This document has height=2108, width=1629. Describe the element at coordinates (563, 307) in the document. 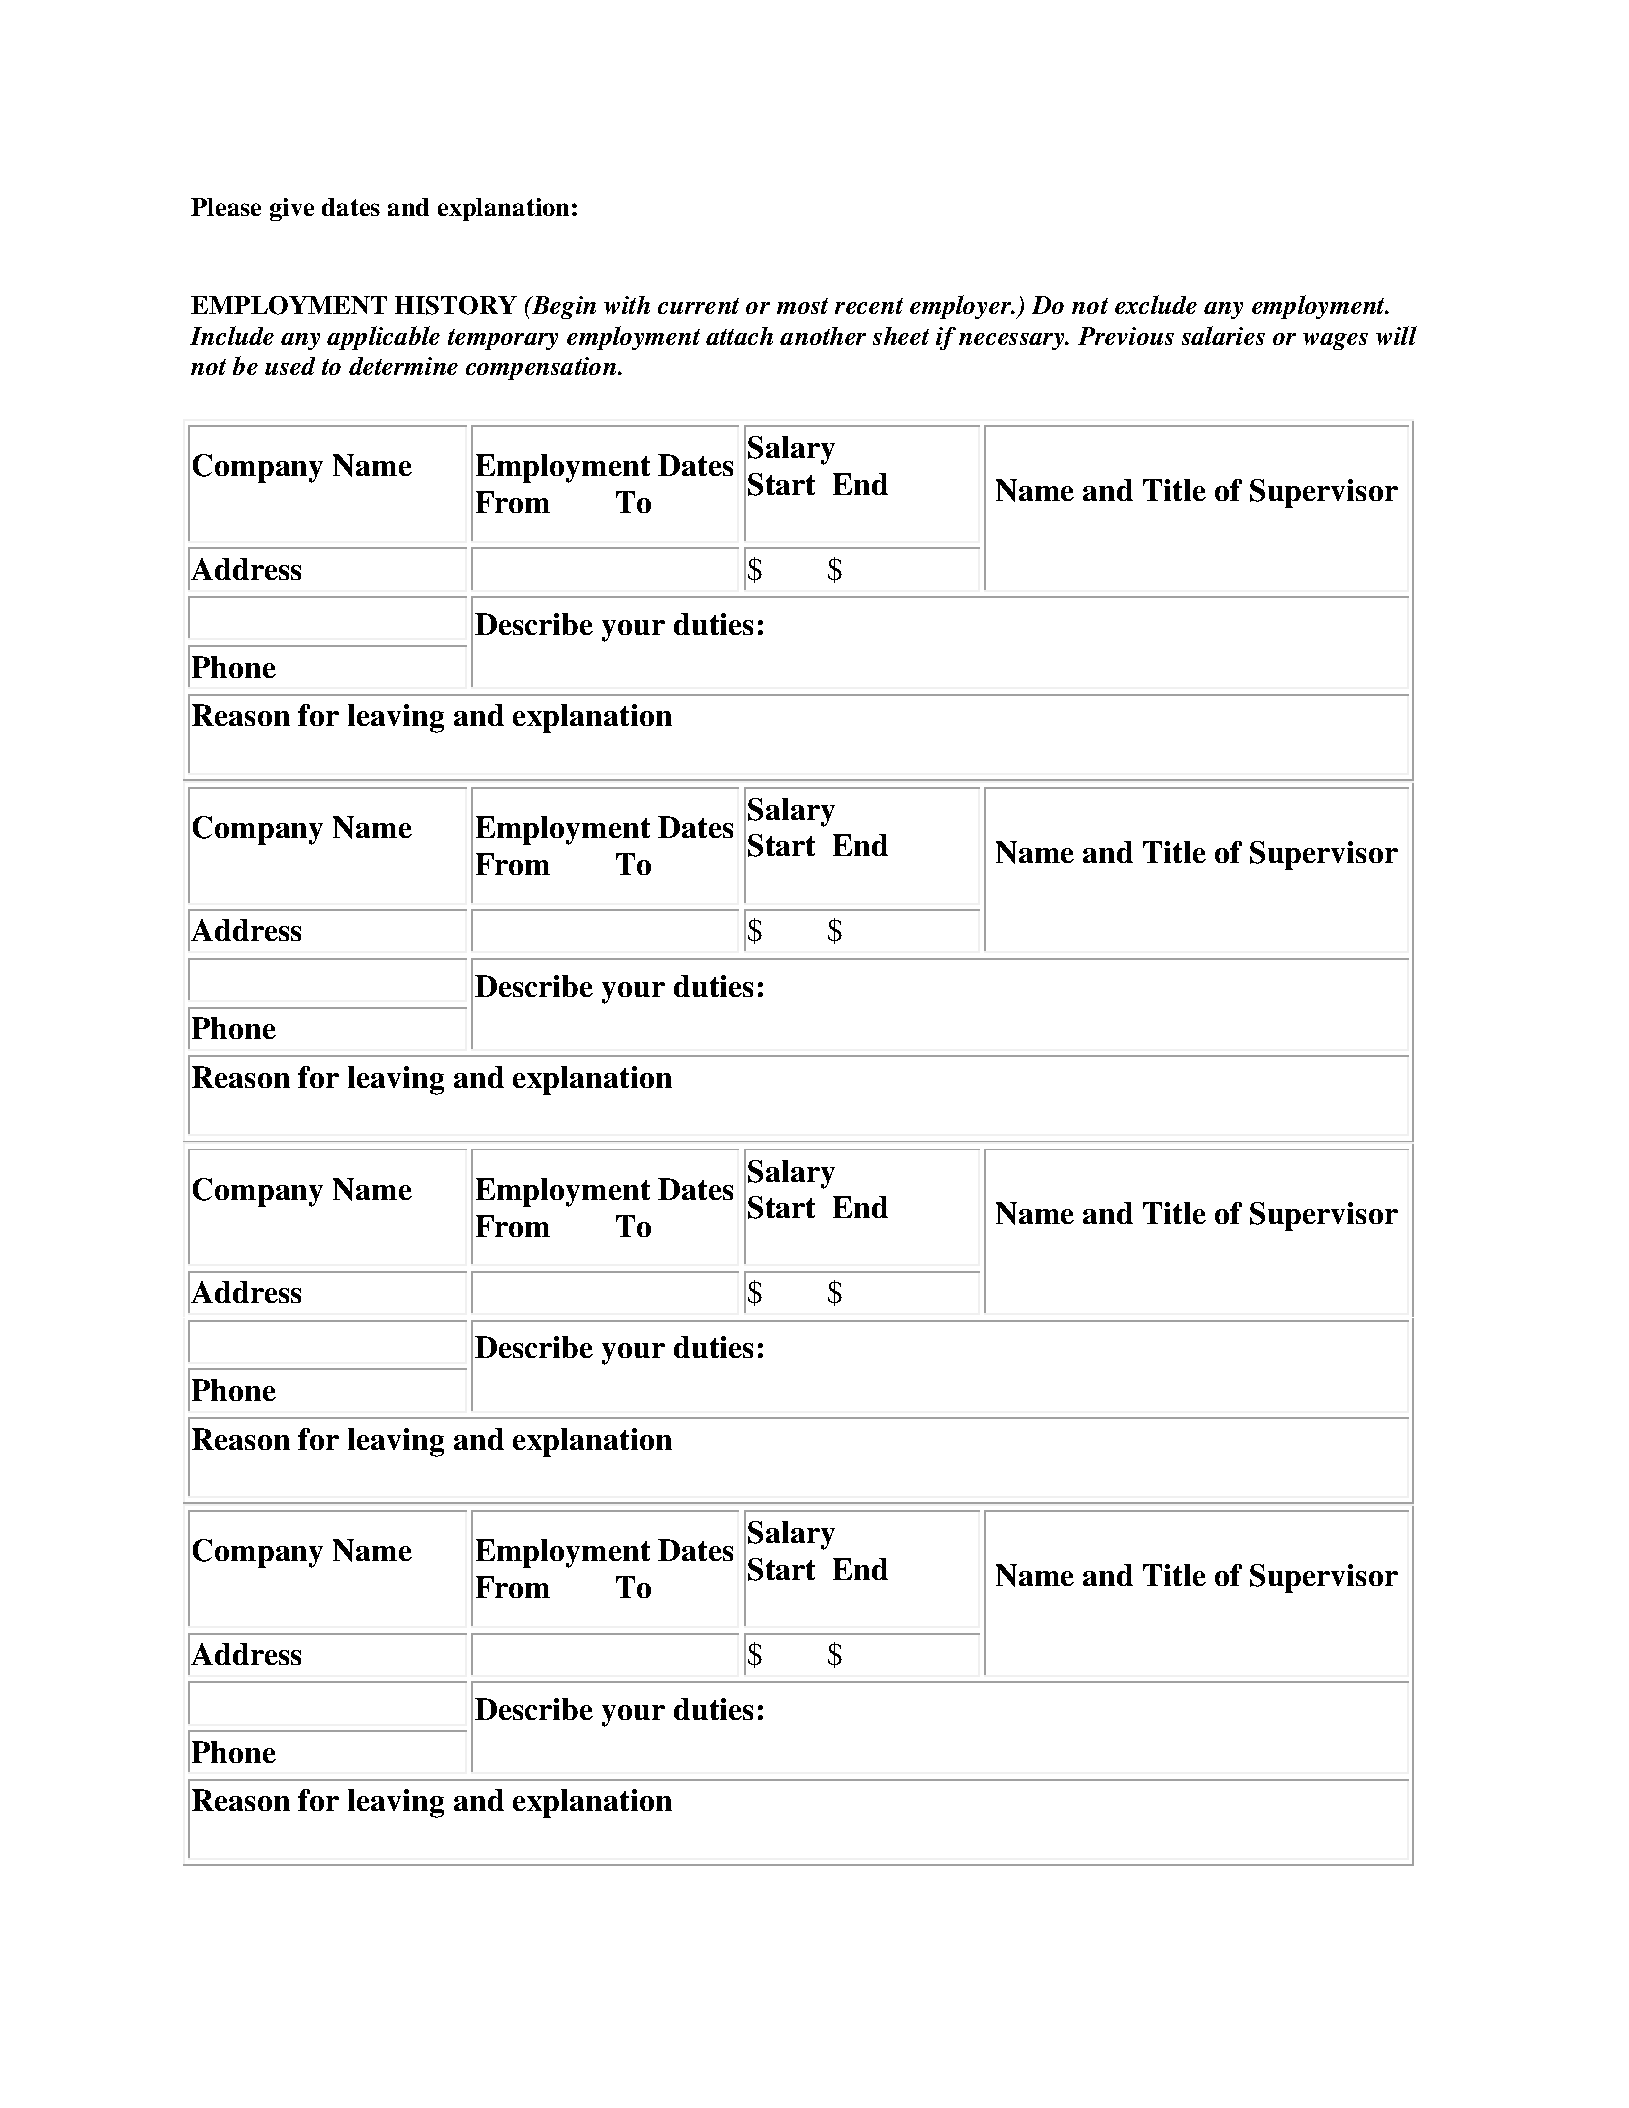

I see `Begin` at that location.
